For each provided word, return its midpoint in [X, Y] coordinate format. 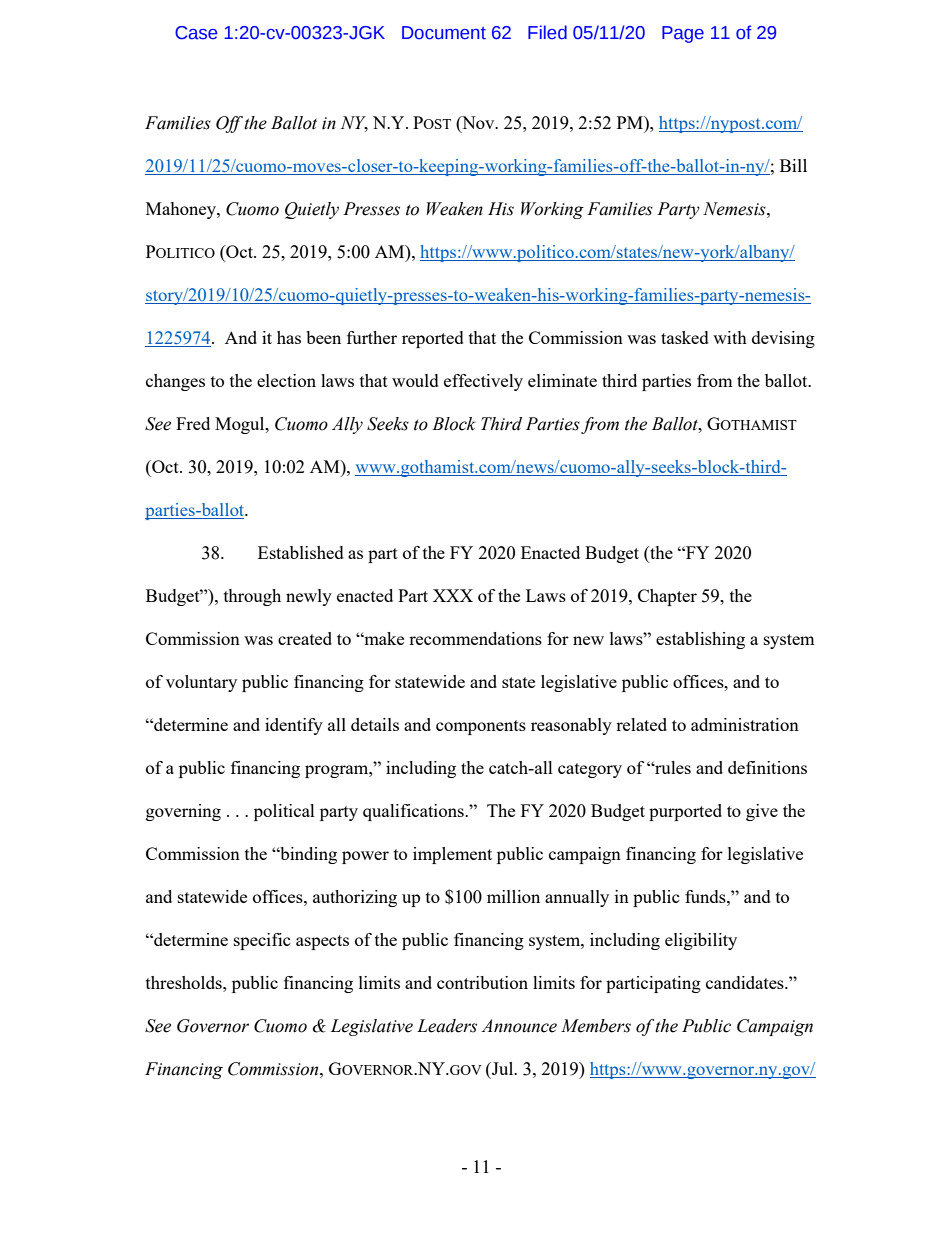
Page [683, 34]
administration [745, 724]
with [730, 337]
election [286, 380]
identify [294, 726]
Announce [519, 1026]
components [481, 727]
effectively [483, 382]
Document [444, 33]
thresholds [185, 982]
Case [196, 33]
